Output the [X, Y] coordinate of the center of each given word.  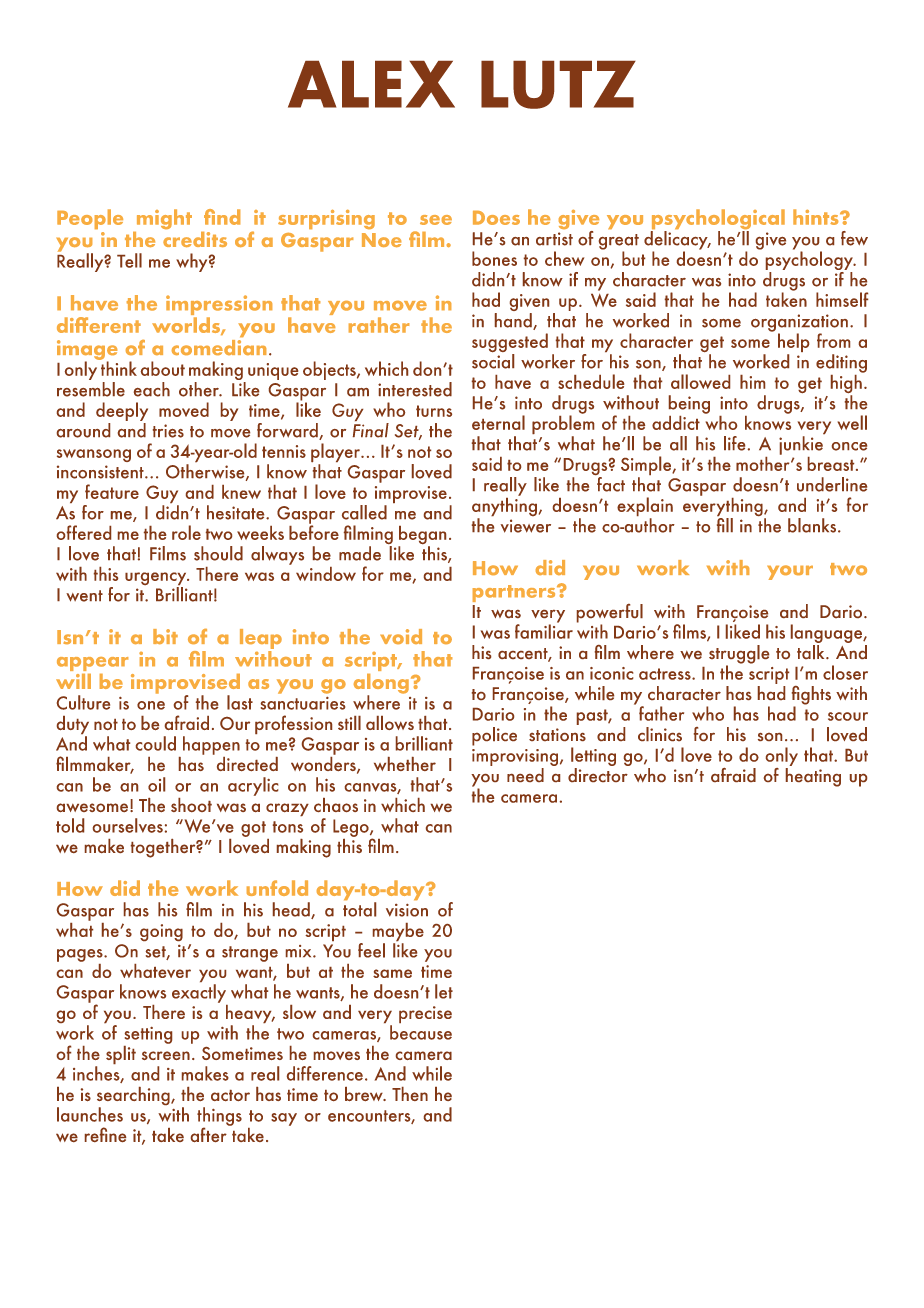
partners [515, 593]
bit [165, 636]
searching [134, 1097]
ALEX [371, 84]
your [790, 572]
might [164, 219]
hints [817, 217]
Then [410, 1094]
